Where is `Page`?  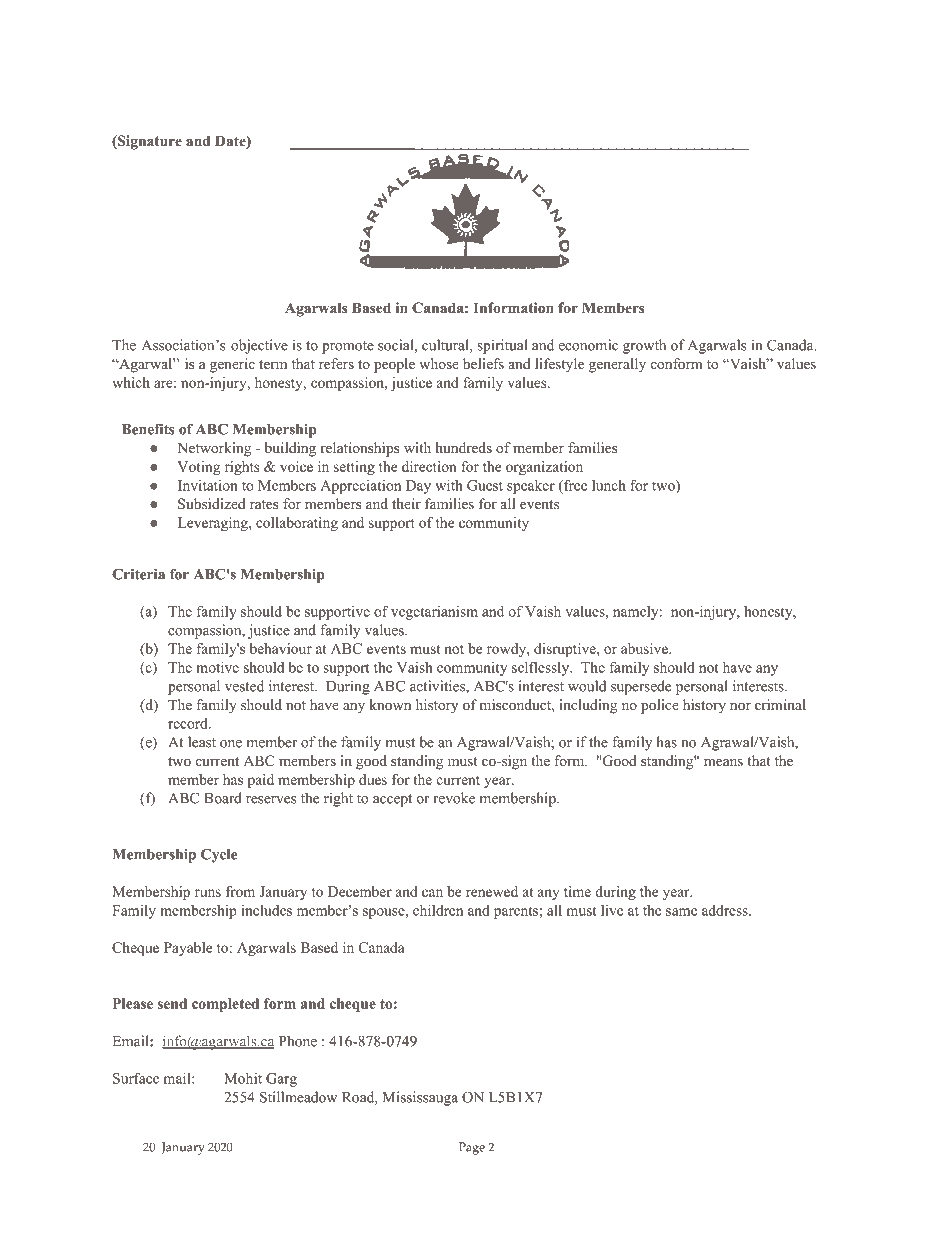 Page is located at coordinates (472, 1148).
